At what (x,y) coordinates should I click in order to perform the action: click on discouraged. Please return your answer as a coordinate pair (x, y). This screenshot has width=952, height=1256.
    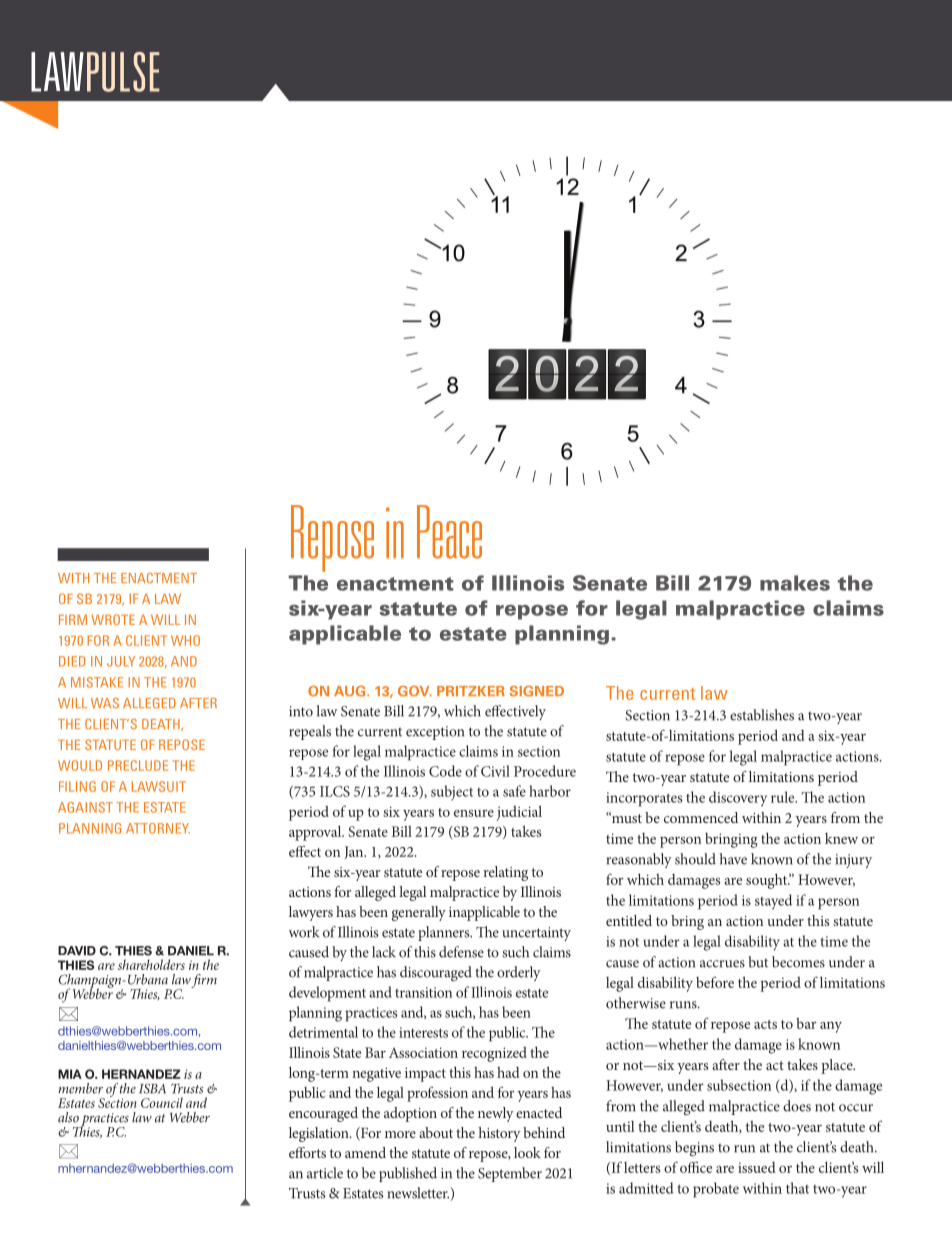
    Looking at the image, I should click on (436, 974).
